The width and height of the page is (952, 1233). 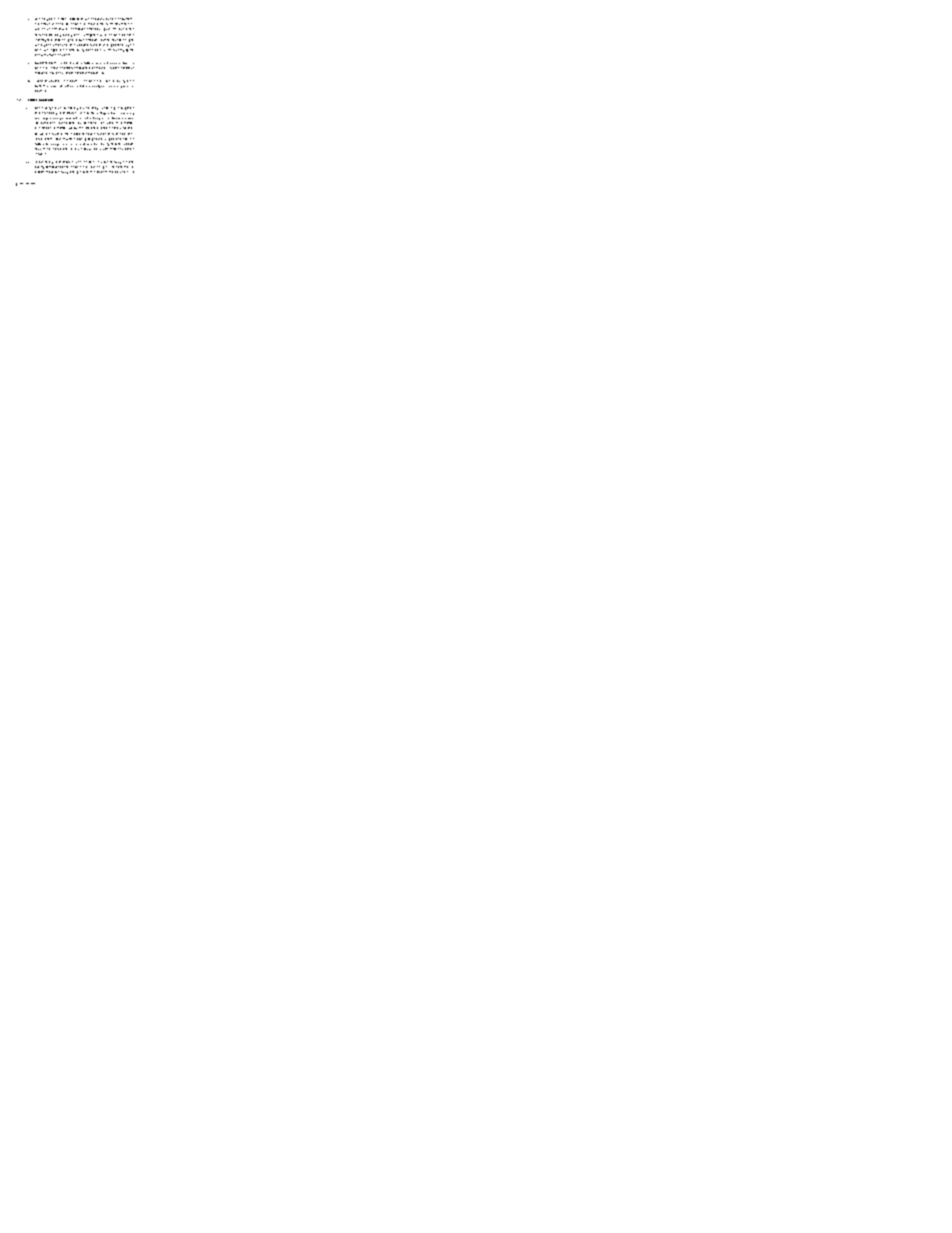 I want to click on among, so click(x=74, y=172).
